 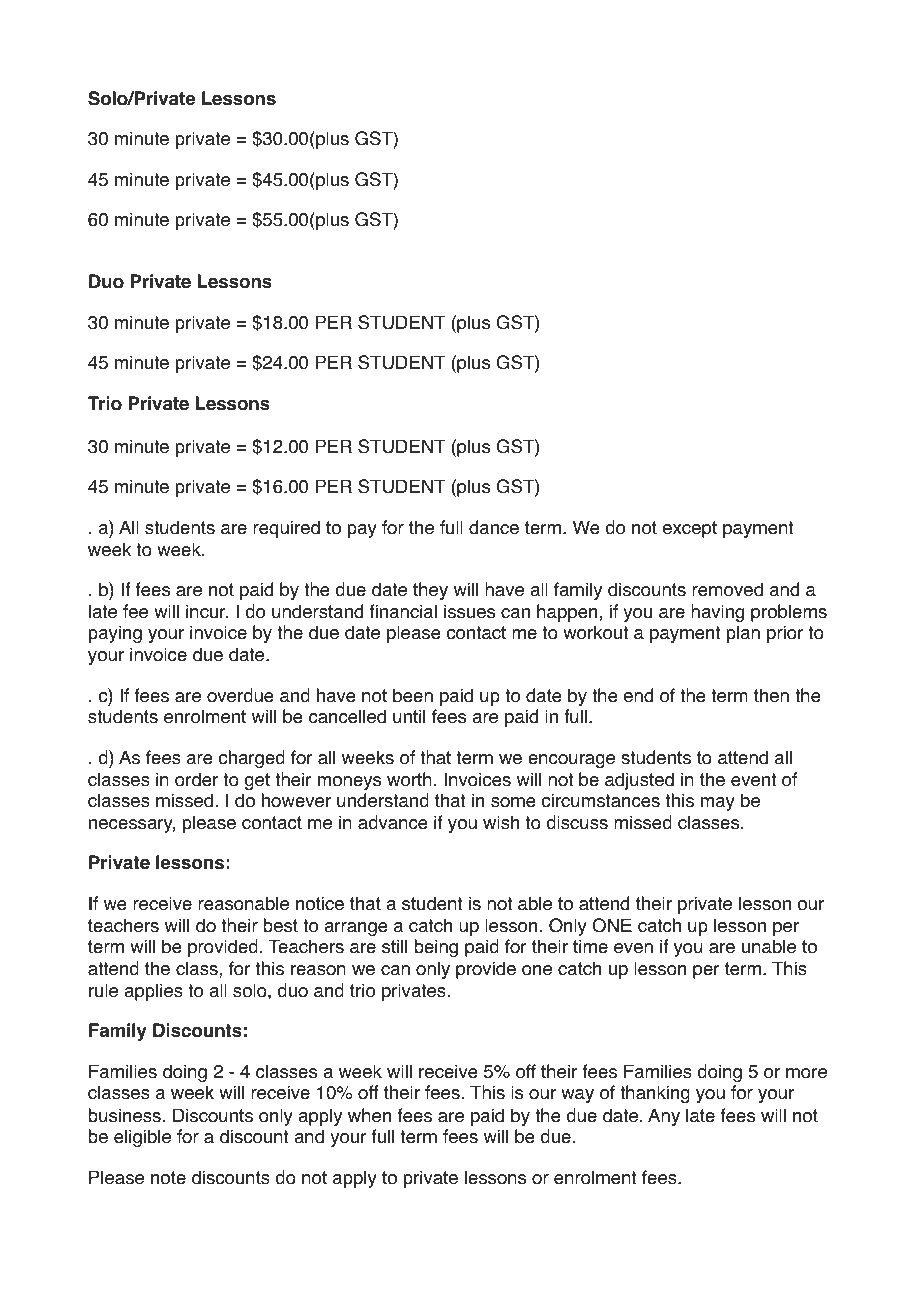 What do you see at coordinates (168, 1178) in the screenshot?
I see `note` at bounding box center [168, 1178].
